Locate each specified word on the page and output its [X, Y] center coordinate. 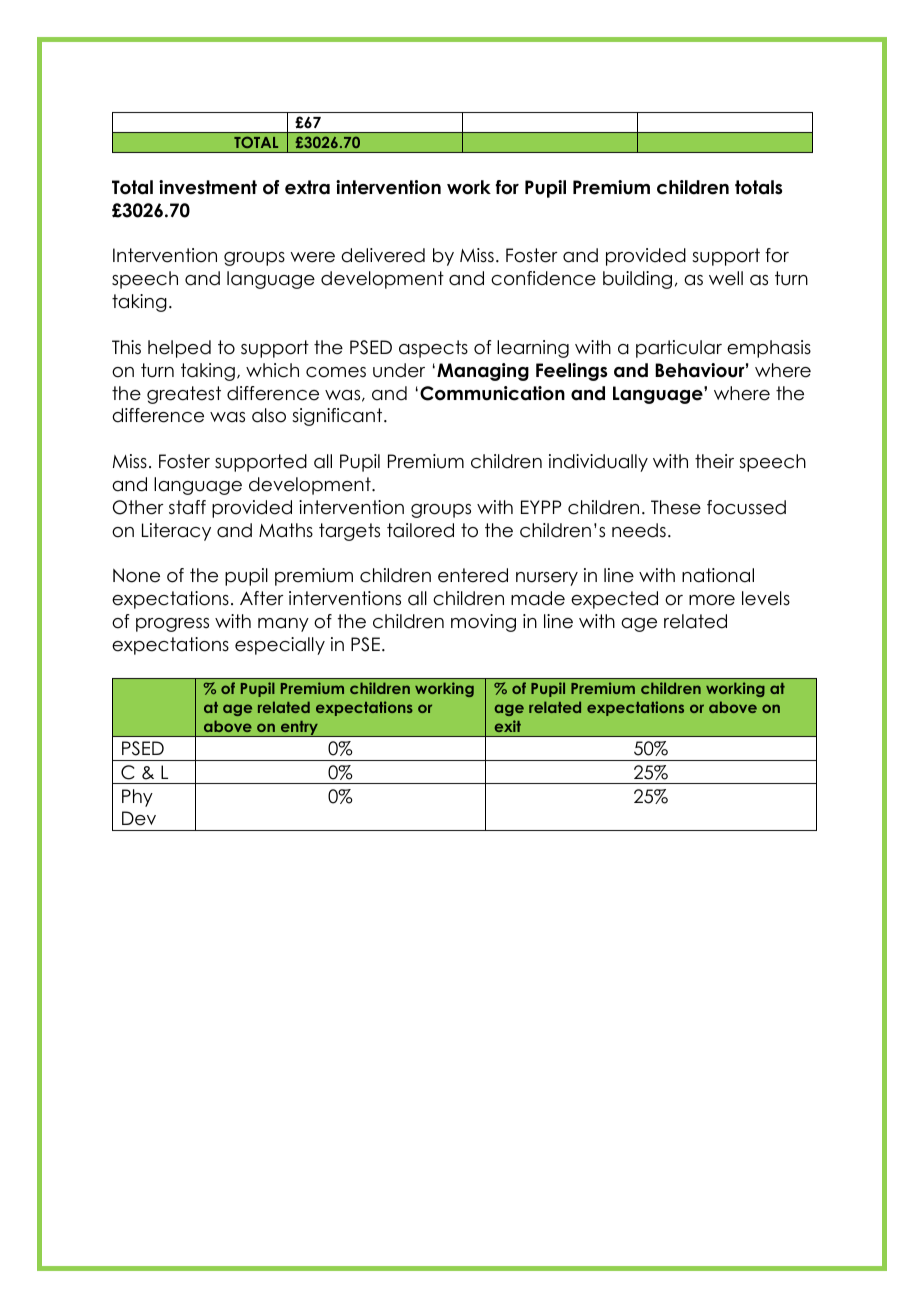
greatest [184, 395]
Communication [492, 393]
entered [473, 575]
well [726, 278]
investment [208, 187]
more [712, 600]
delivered [383, 255]
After [262, 598]
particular [679, 349]
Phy [137, 798]
